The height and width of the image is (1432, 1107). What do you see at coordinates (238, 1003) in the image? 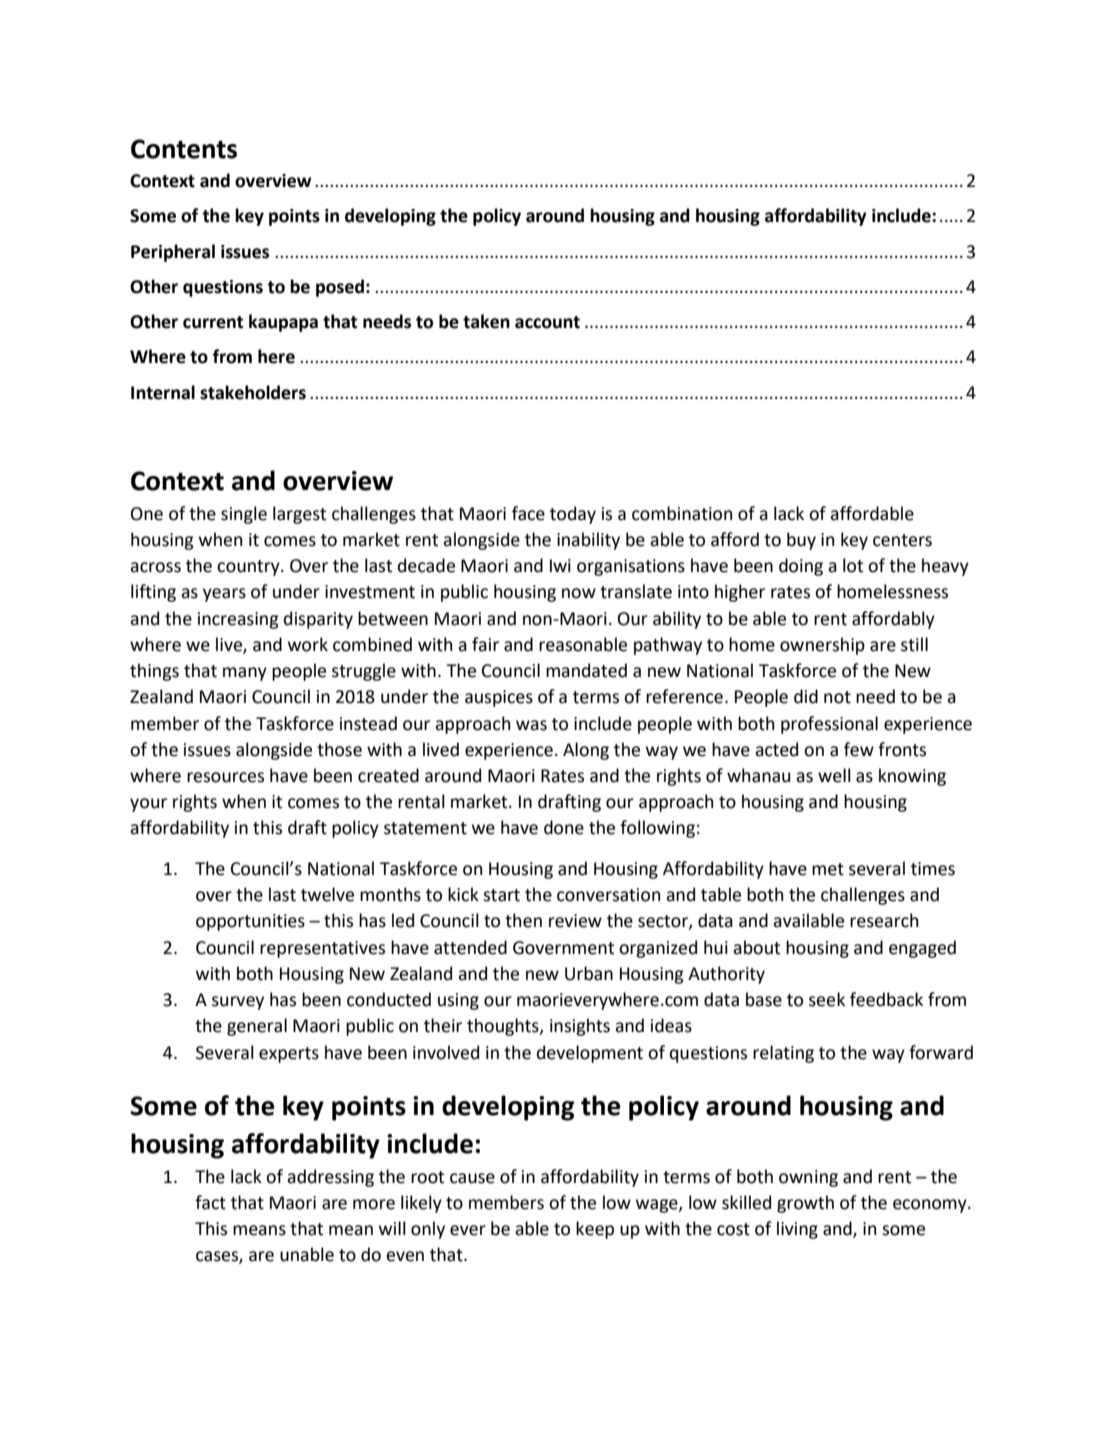
I see `survey` at bounding box center [238, 1003].
